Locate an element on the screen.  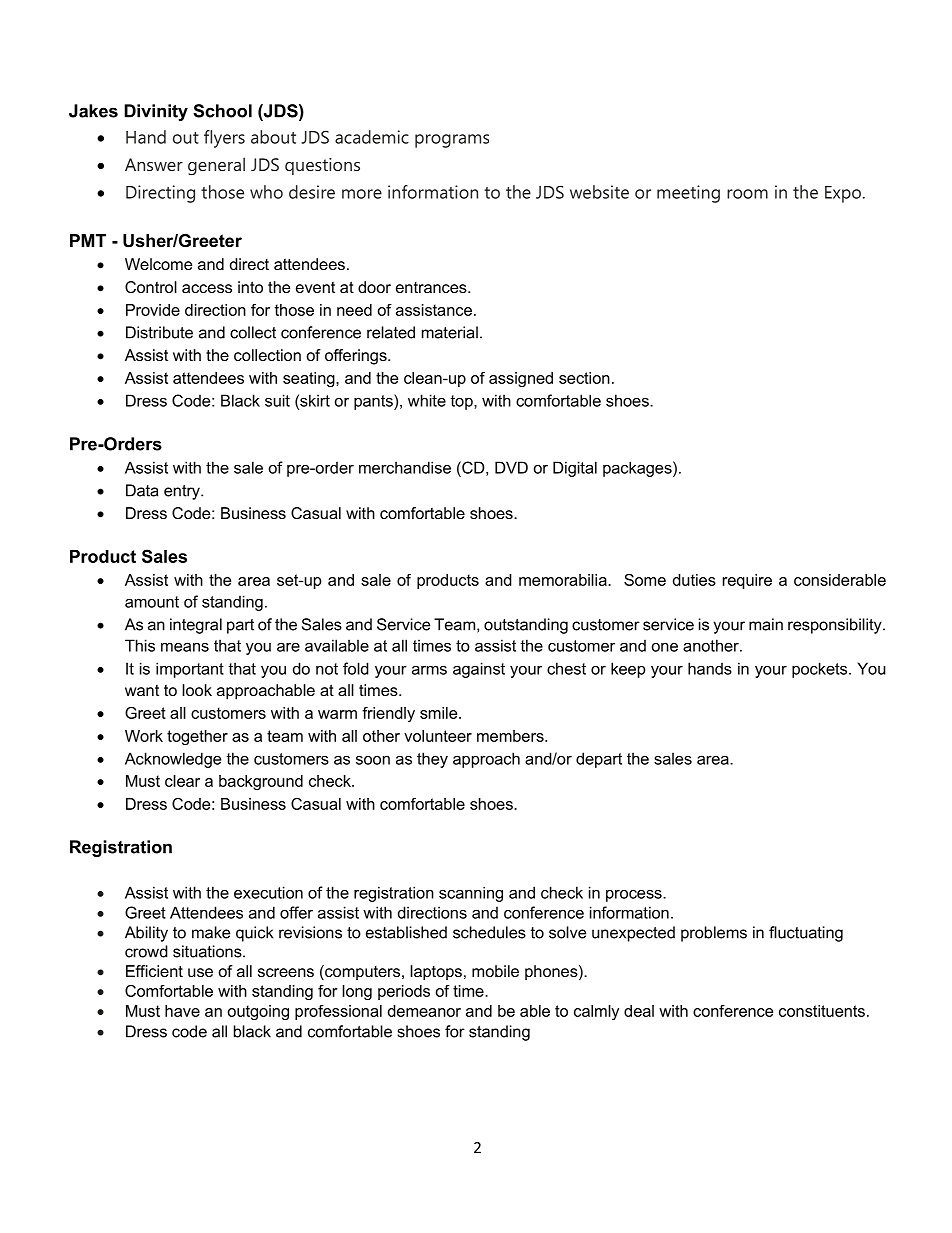
room is located at coordinates (747, 194).
